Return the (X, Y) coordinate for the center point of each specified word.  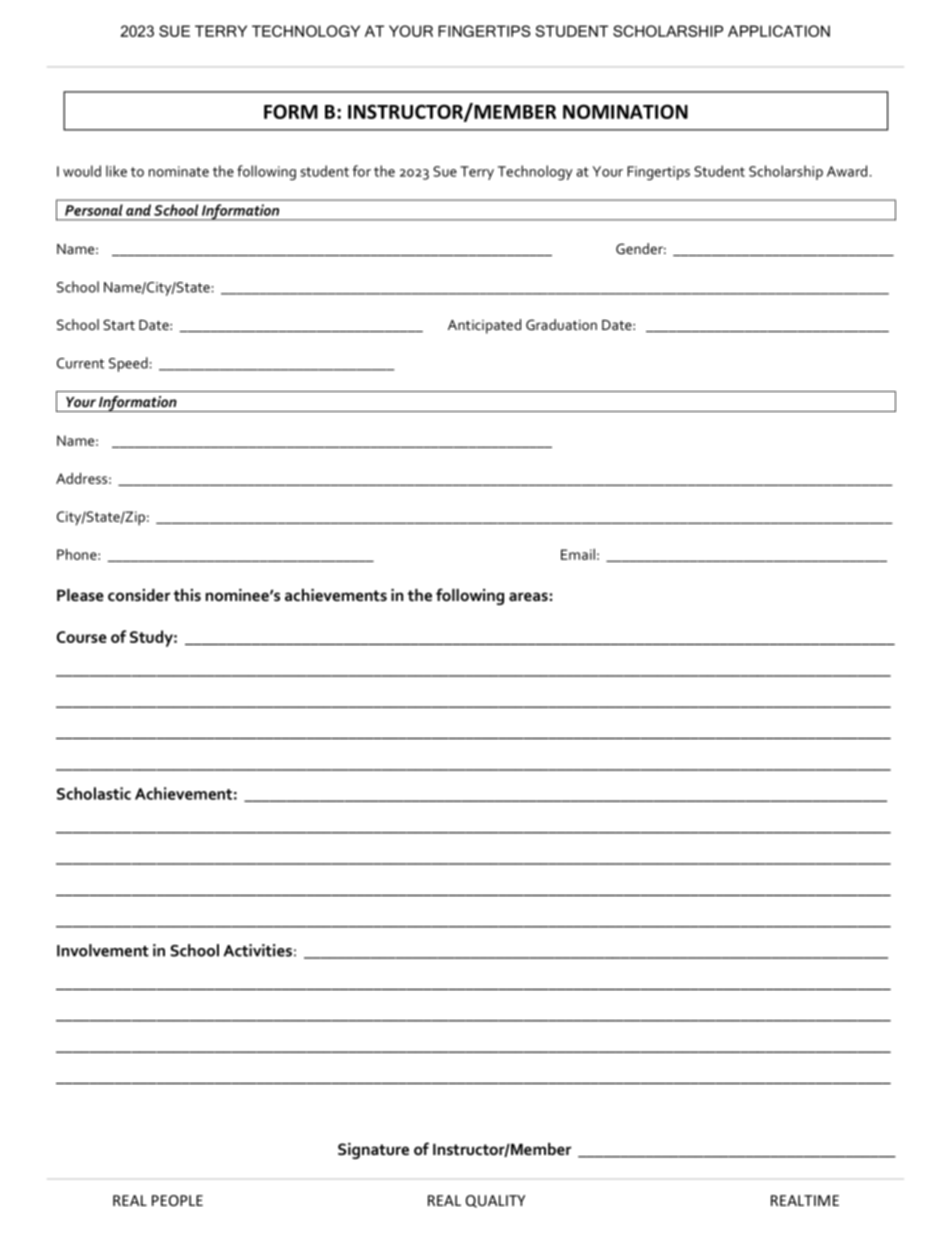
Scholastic (94, 793)
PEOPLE (177, 1200)
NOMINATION (625, 111)
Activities (257, 950)
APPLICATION (779, 31)
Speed (128, 364)
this (187, 595)
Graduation (561, 324)
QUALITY (495, 1201)
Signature (373, 1151)
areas (528, 596)
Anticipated (484, 326)
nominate (179, 171)
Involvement (103, 950)
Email (578, 554)
